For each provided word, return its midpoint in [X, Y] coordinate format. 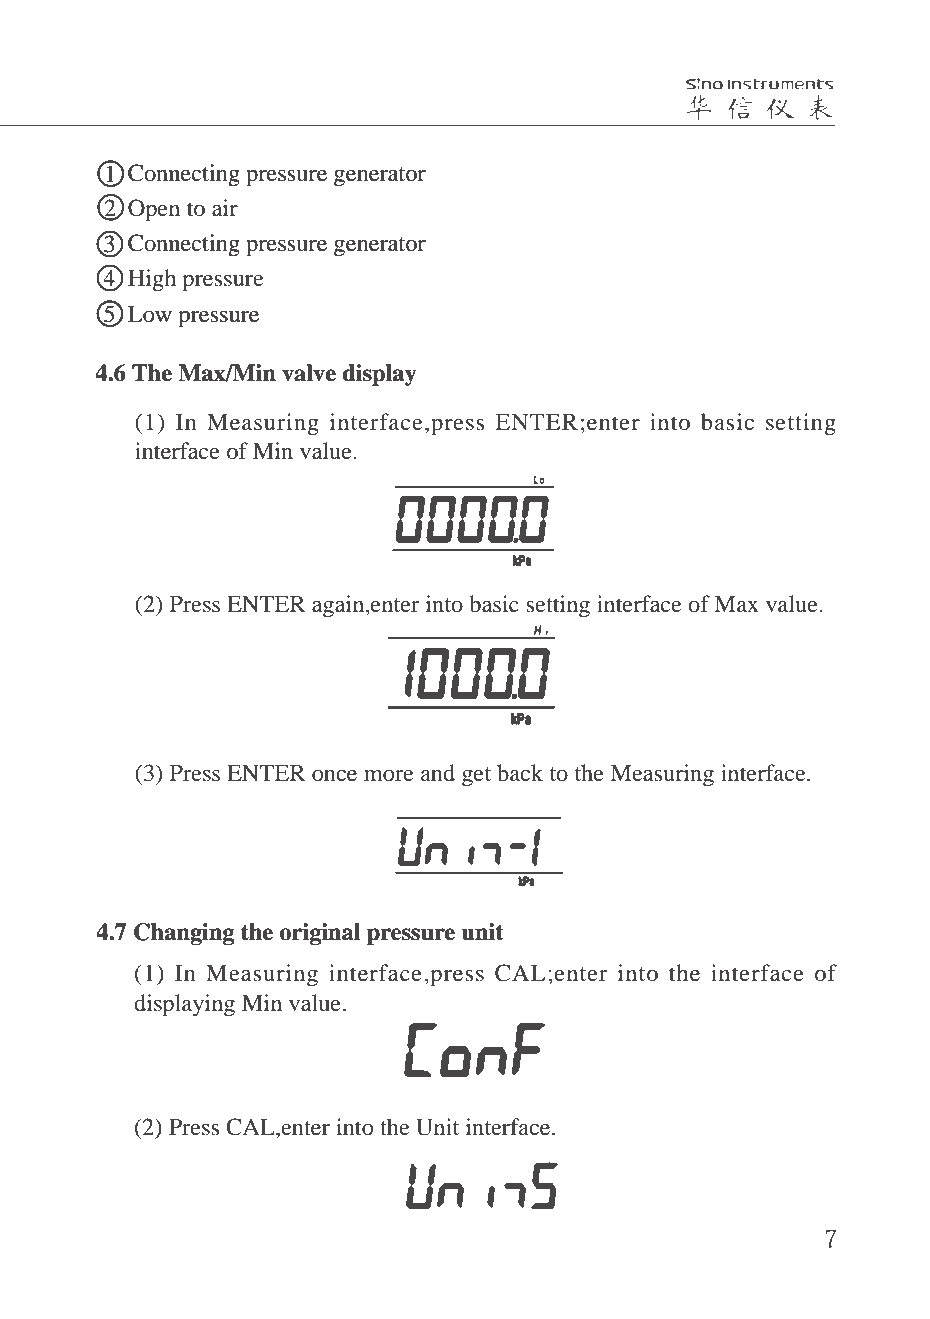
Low [150, 314]
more [389, 776]
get [476, 777]
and [438, 773]
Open [154, 210]
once [334, 776]
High [152, 280]
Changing [184, 934]
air [225, 208]
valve [309, 373]
